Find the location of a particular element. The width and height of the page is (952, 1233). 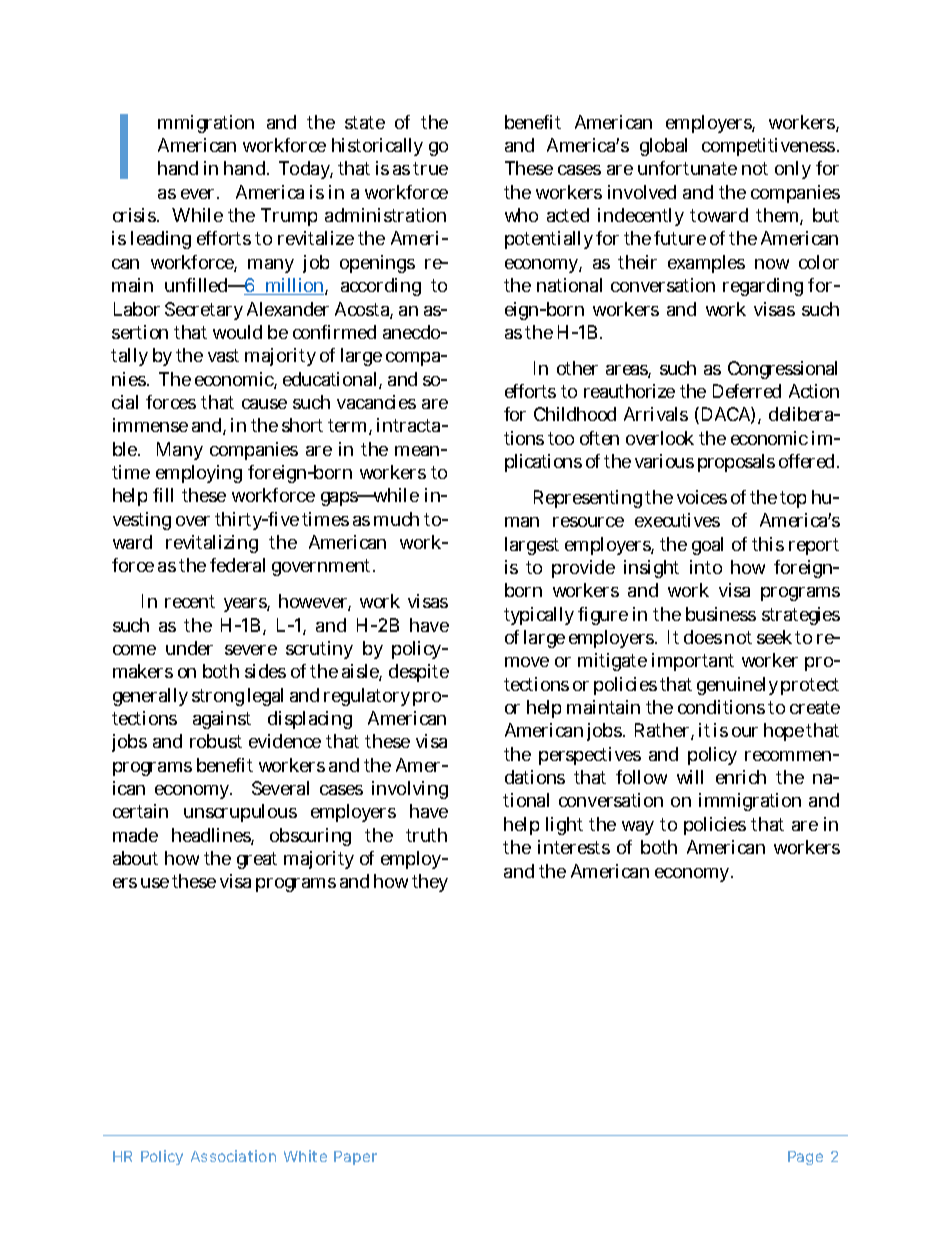

immense is located at coordinates (150, 425).
